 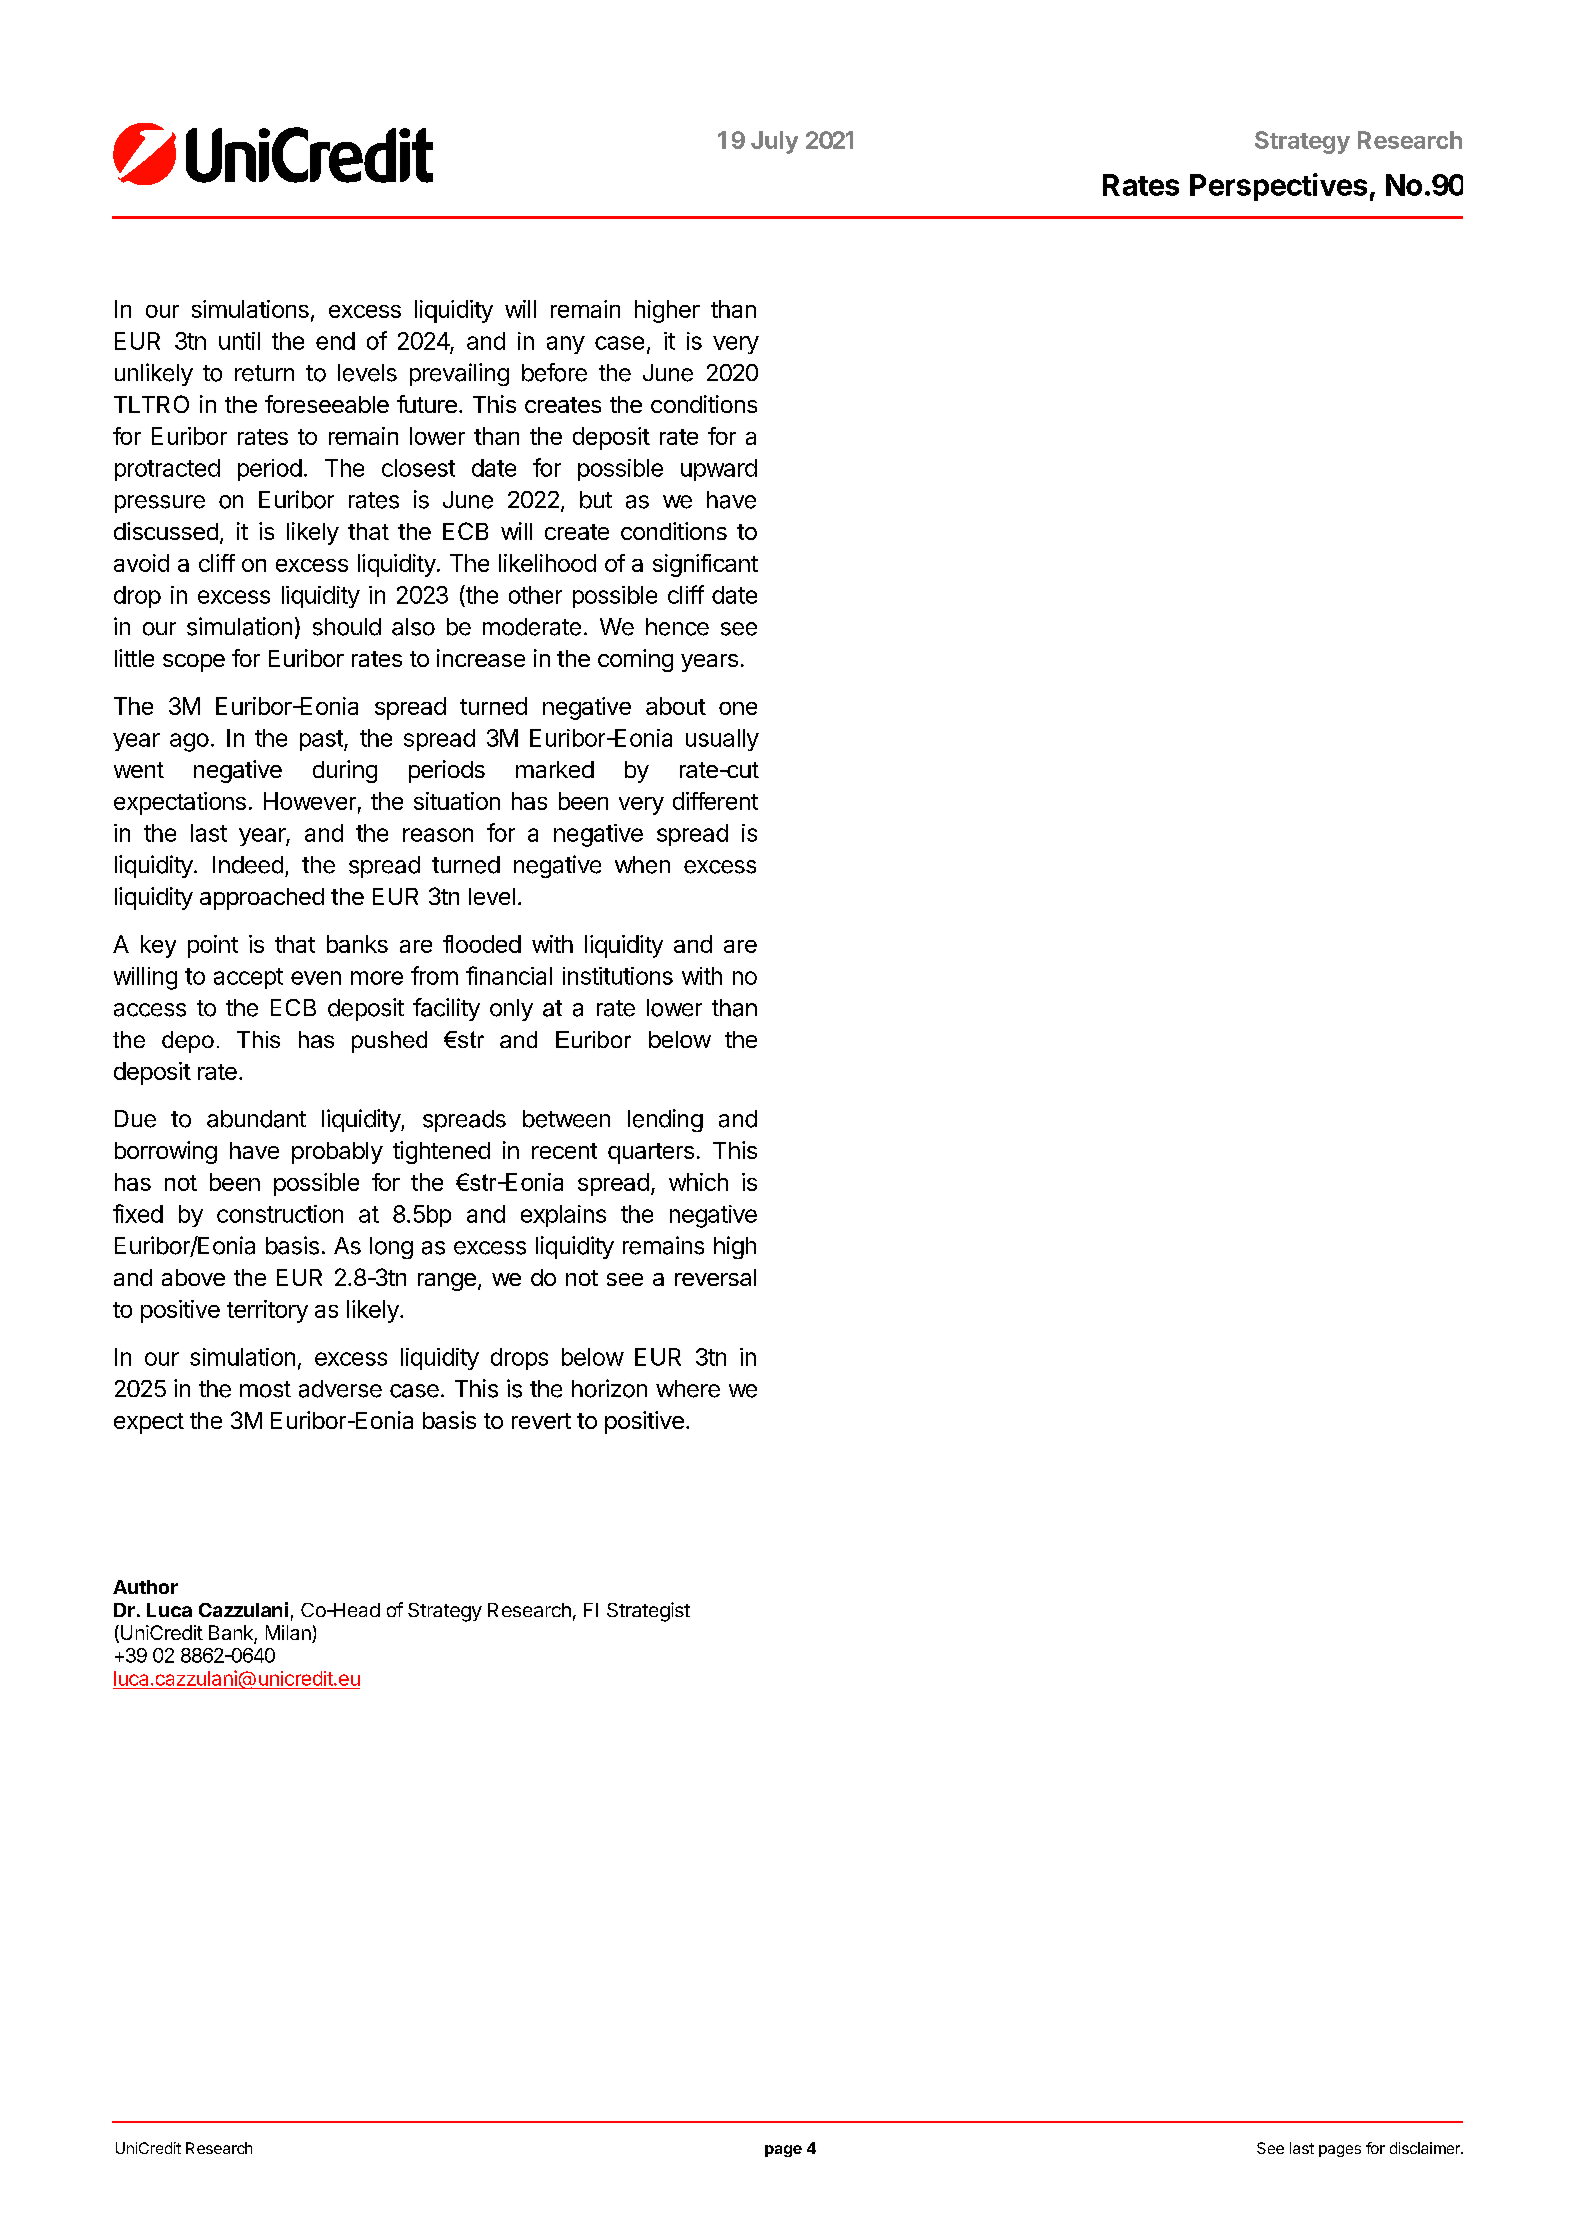 What do you see at coordinates (289, 1634) in the page?
I see `Milan` at bounding box center [289, 1634].
